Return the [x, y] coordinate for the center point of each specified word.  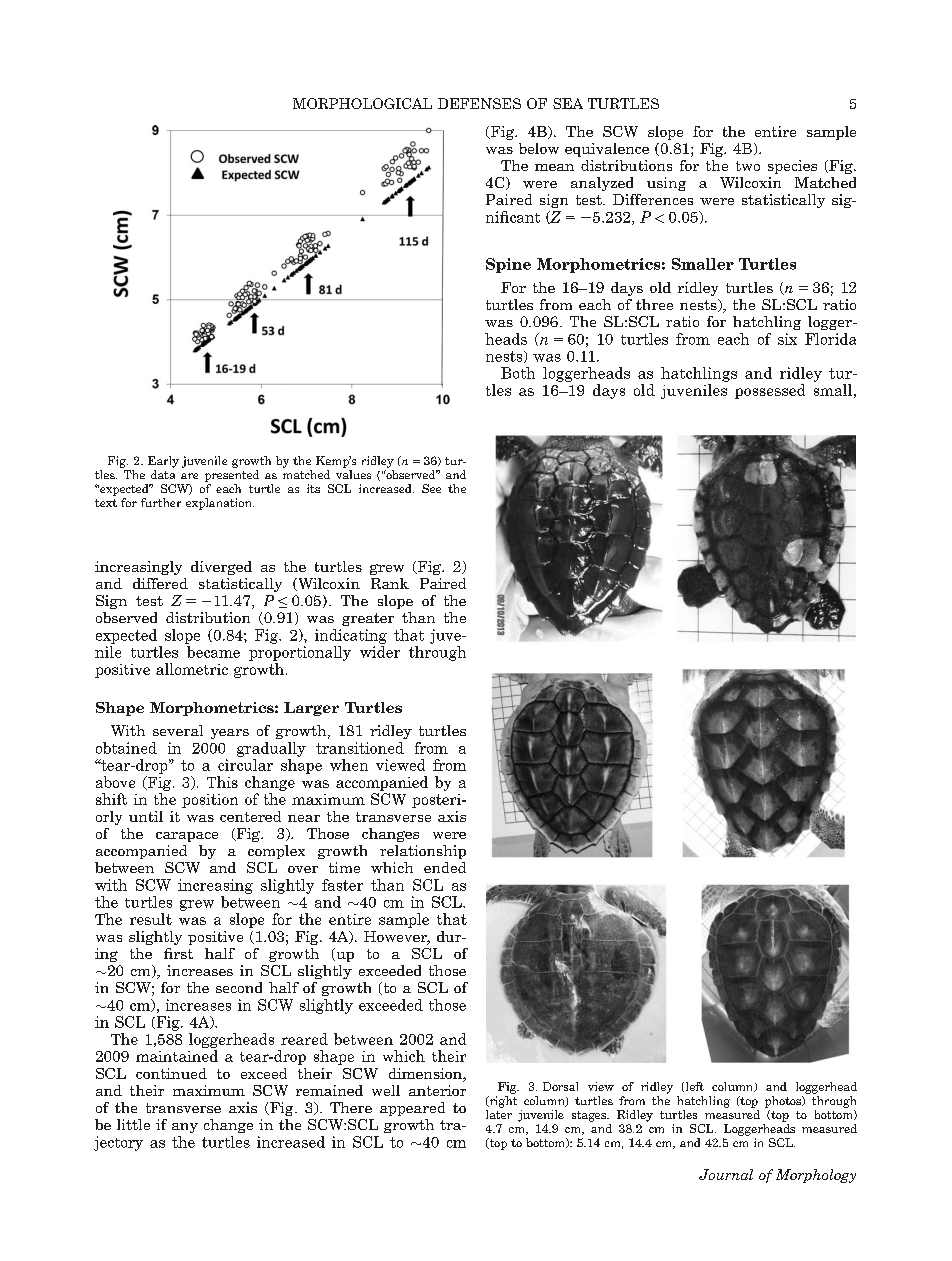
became [213, 652]
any [185, 1128]
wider [380, 652]
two [748, 166]
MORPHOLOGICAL [362, 103]
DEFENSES [479, 103]
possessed [770, 391]
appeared [412, 1109]
